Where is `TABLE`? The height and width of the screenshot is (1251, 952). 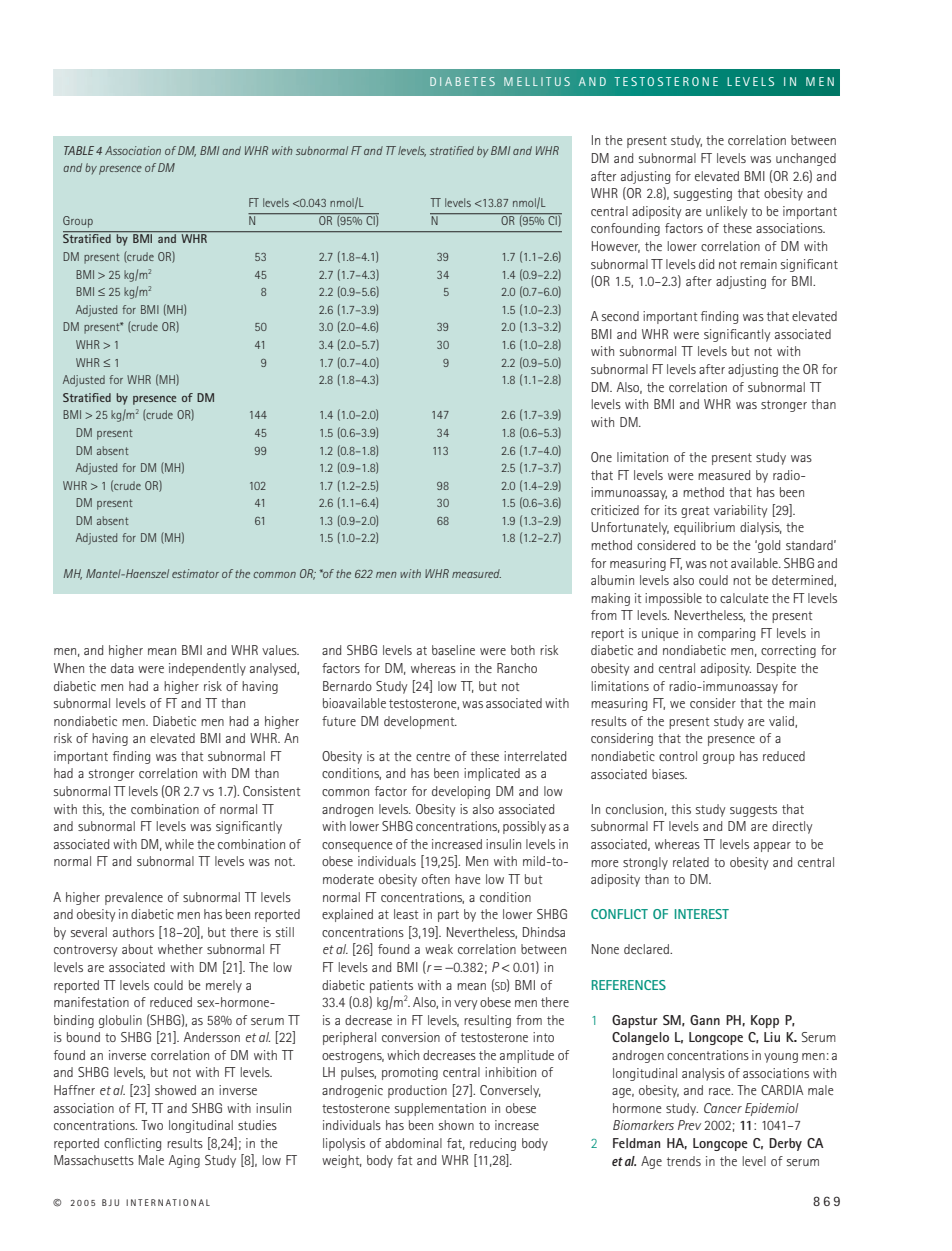
TABLE is located at coordinates (79, 150).
